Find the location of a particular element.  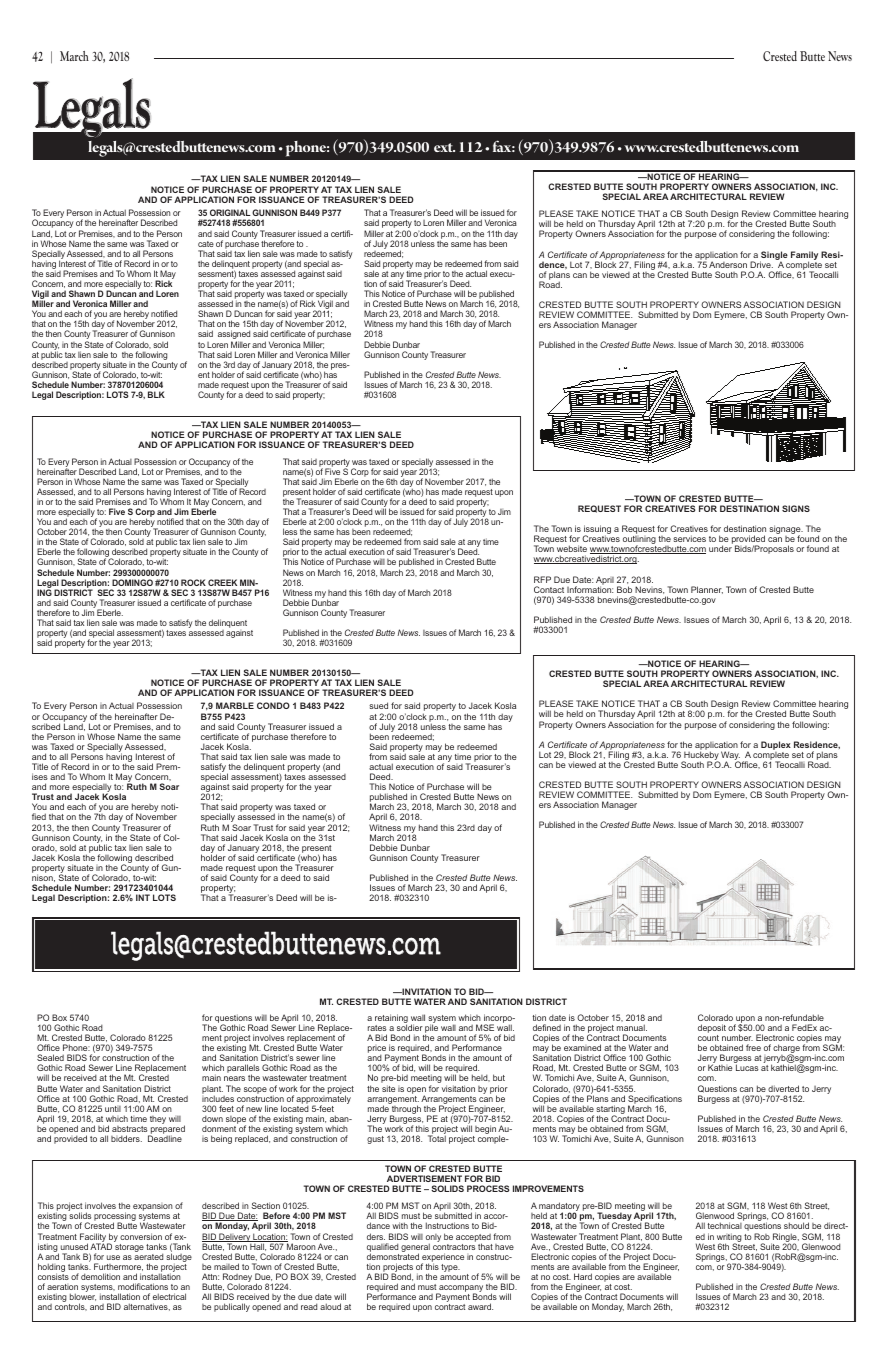

ext is located at coordinates (444, 147).
